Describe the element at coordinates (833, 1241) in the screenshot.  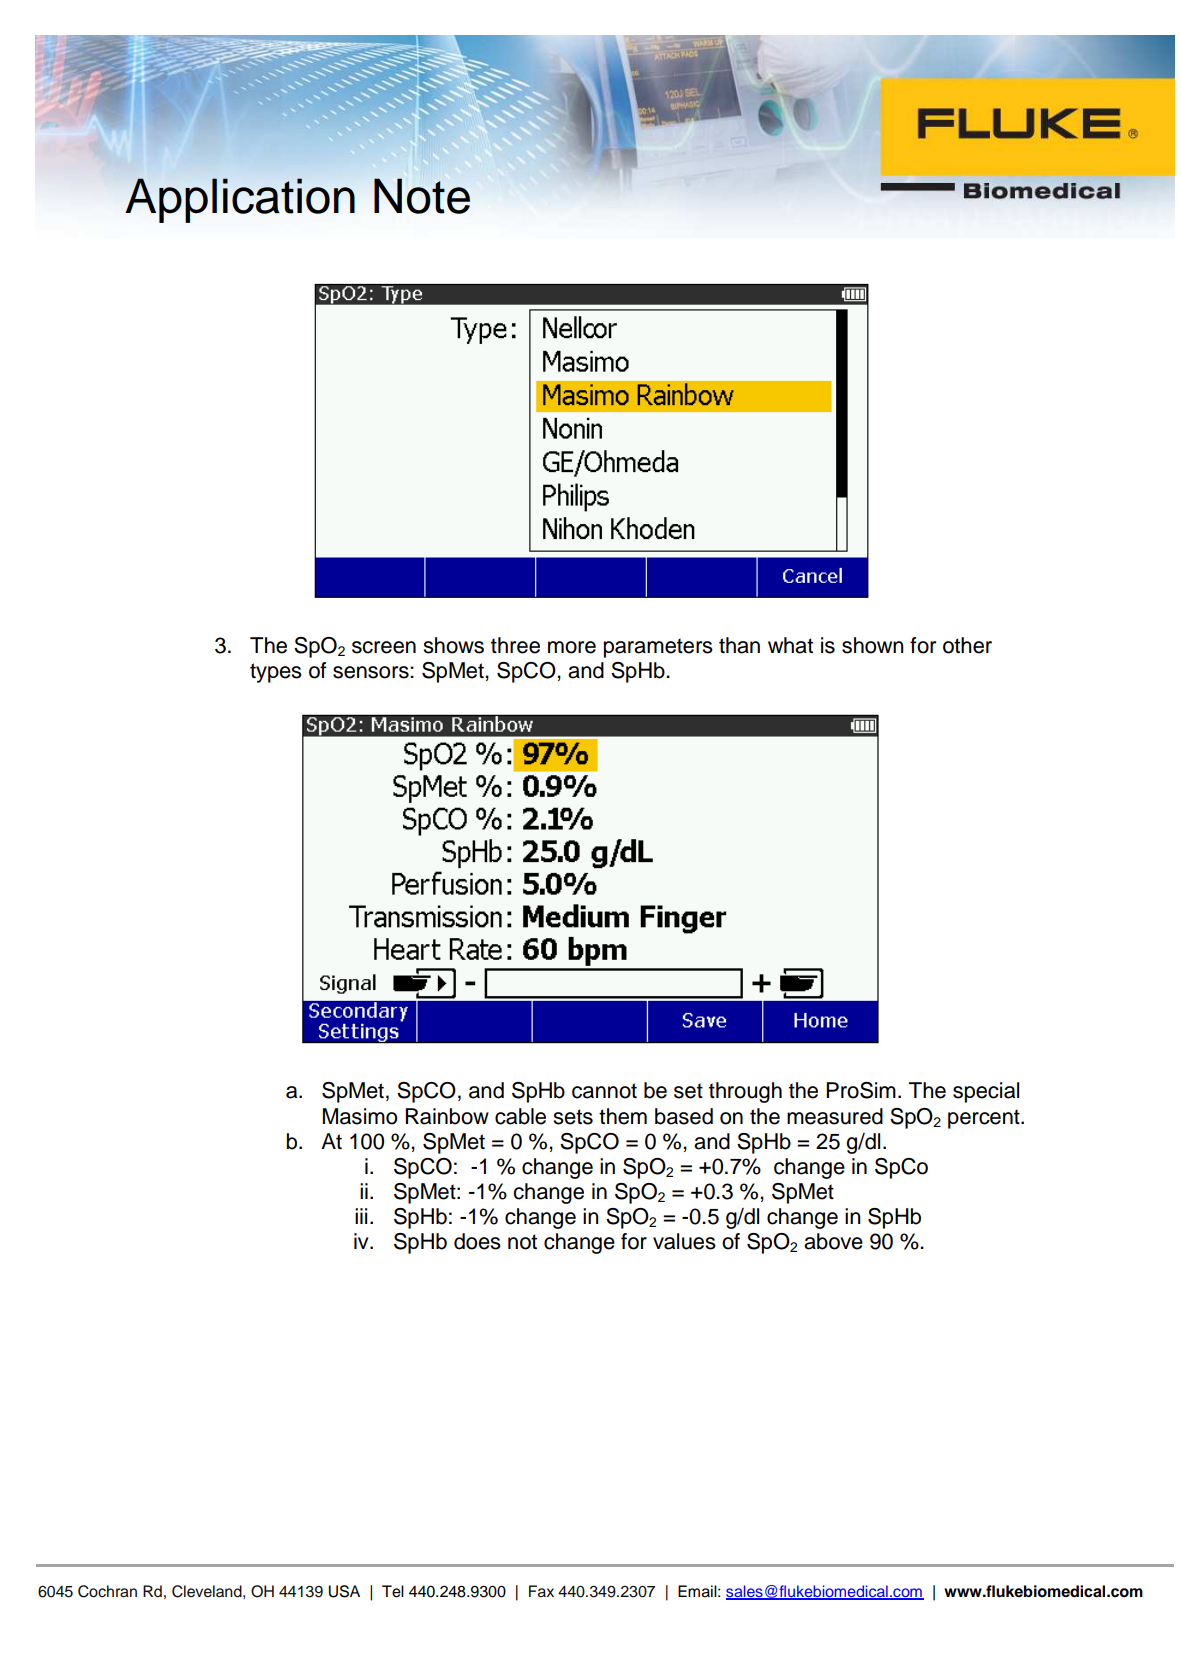
I see `above` at that location.
